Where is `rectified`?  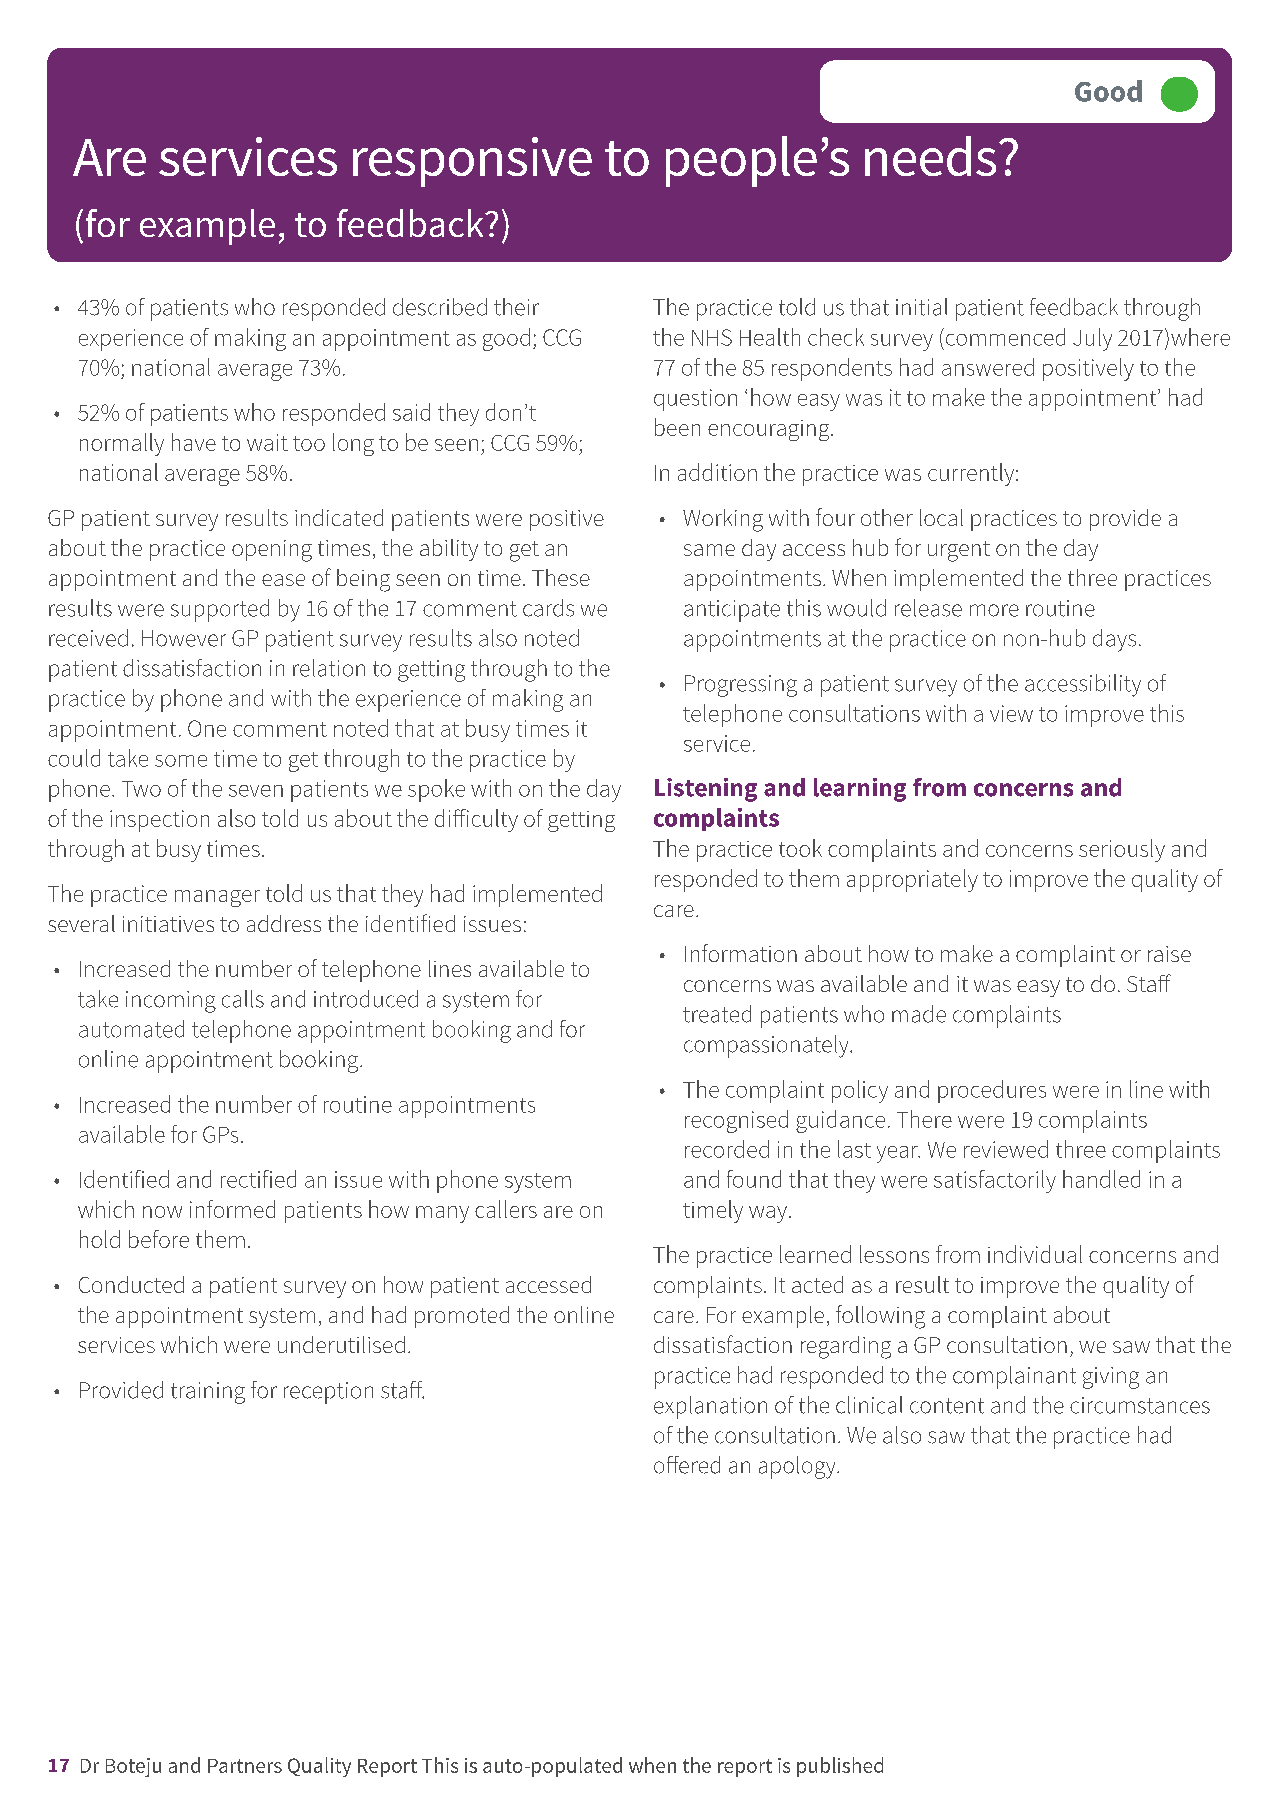 rectified is located at coordinates (258, 1179).
